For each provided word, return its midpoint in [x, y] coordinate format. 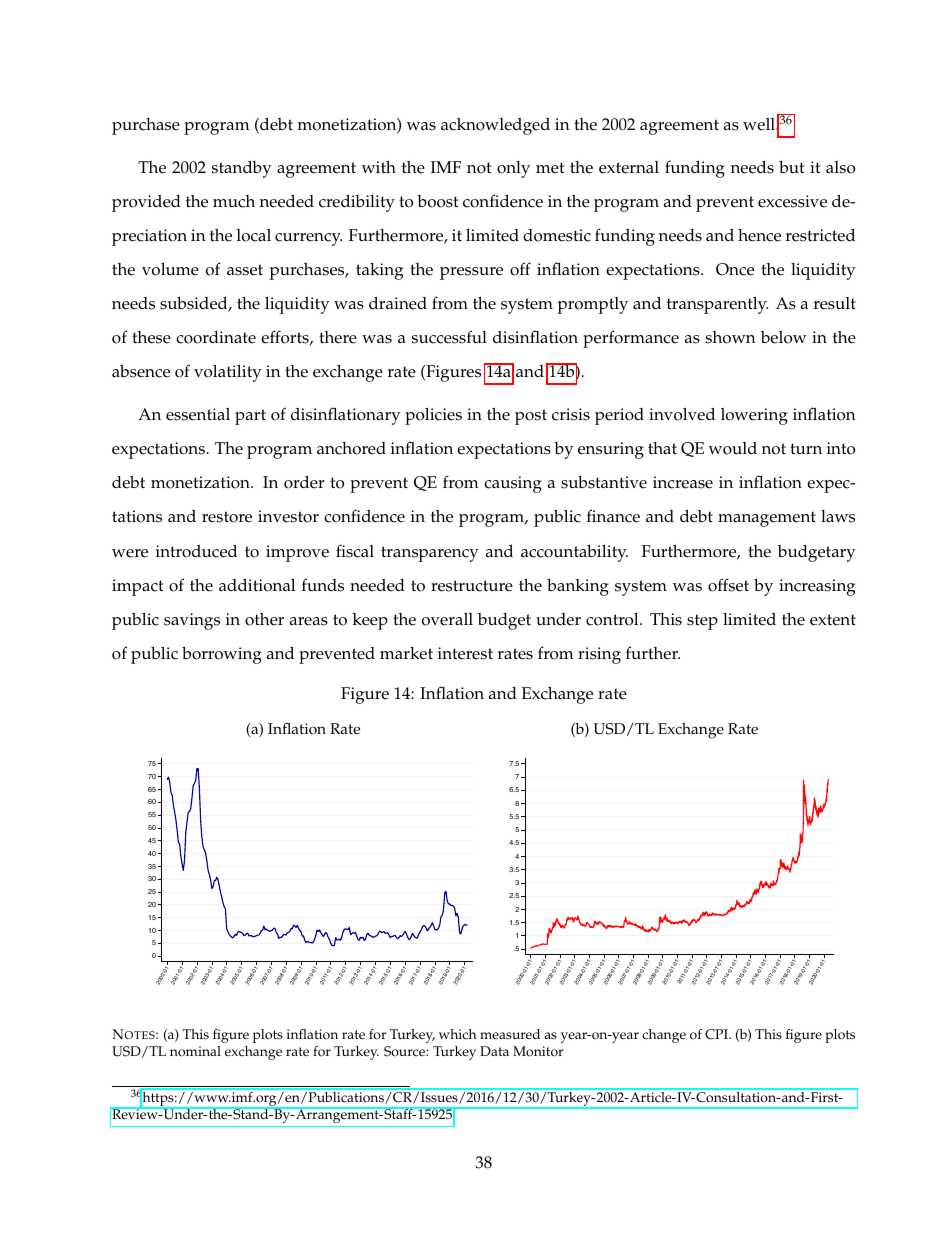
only [513, 169]
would [733, 448]
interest [465, 653]
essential [198, 414]
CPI [717, 1034]
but [791, 166]
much [234, 201]
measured [510, 1034]
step [702, 622]
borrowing [222, 655]
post [531, 417]
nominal [195, 1051]
